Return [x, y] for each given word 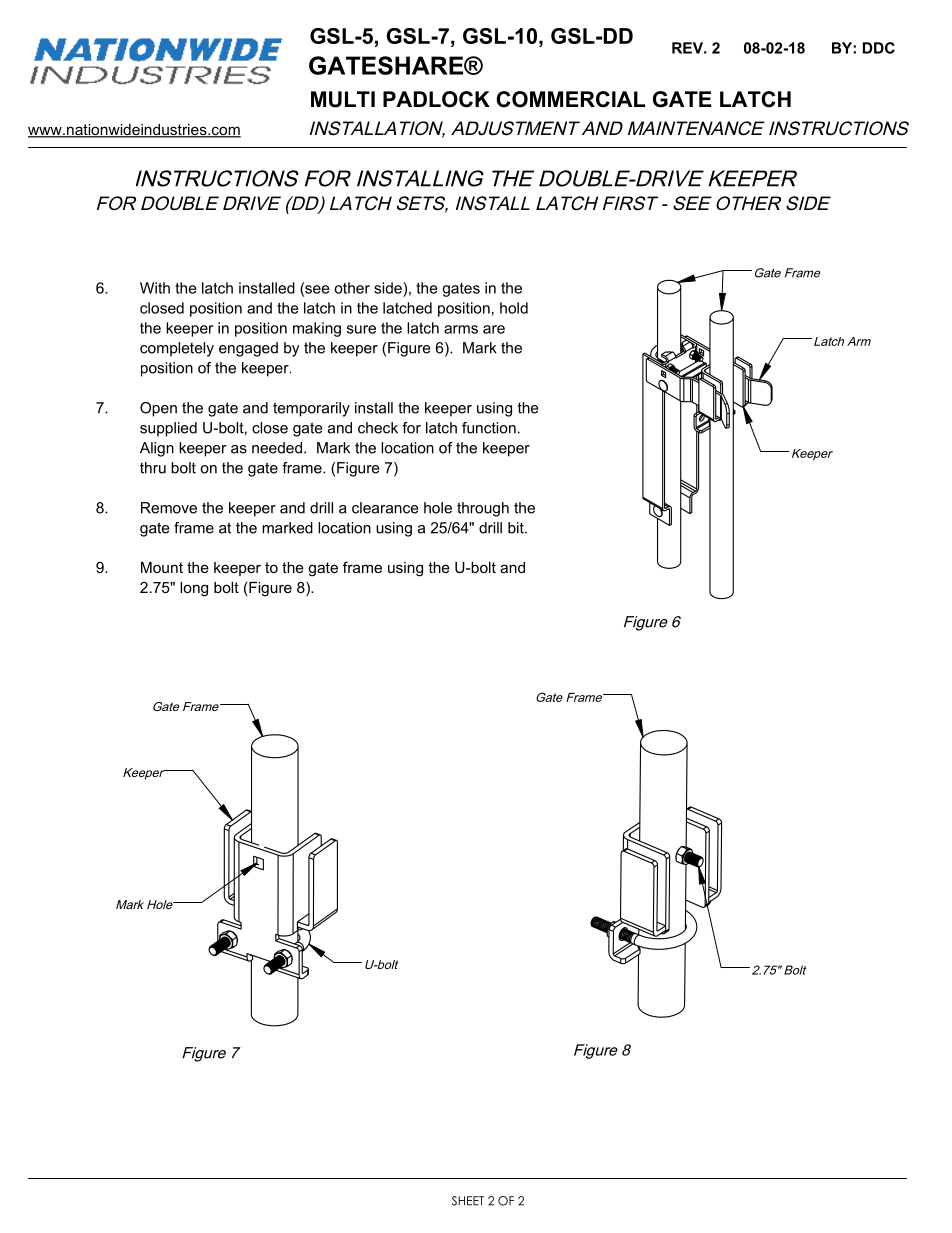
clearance [385, 508]
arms [461, 329]
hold [514, 308]
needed [277, 448]
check [378, 428]
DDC [879, 48]
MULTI [343, 99]
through [483, 509]
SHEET [468, 1201]
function [489, 428]
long [194, 589]
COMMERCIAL [570, 99]
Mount [162, 567]
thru [153, 468]
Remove [169, 508]
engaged [248, 349]
